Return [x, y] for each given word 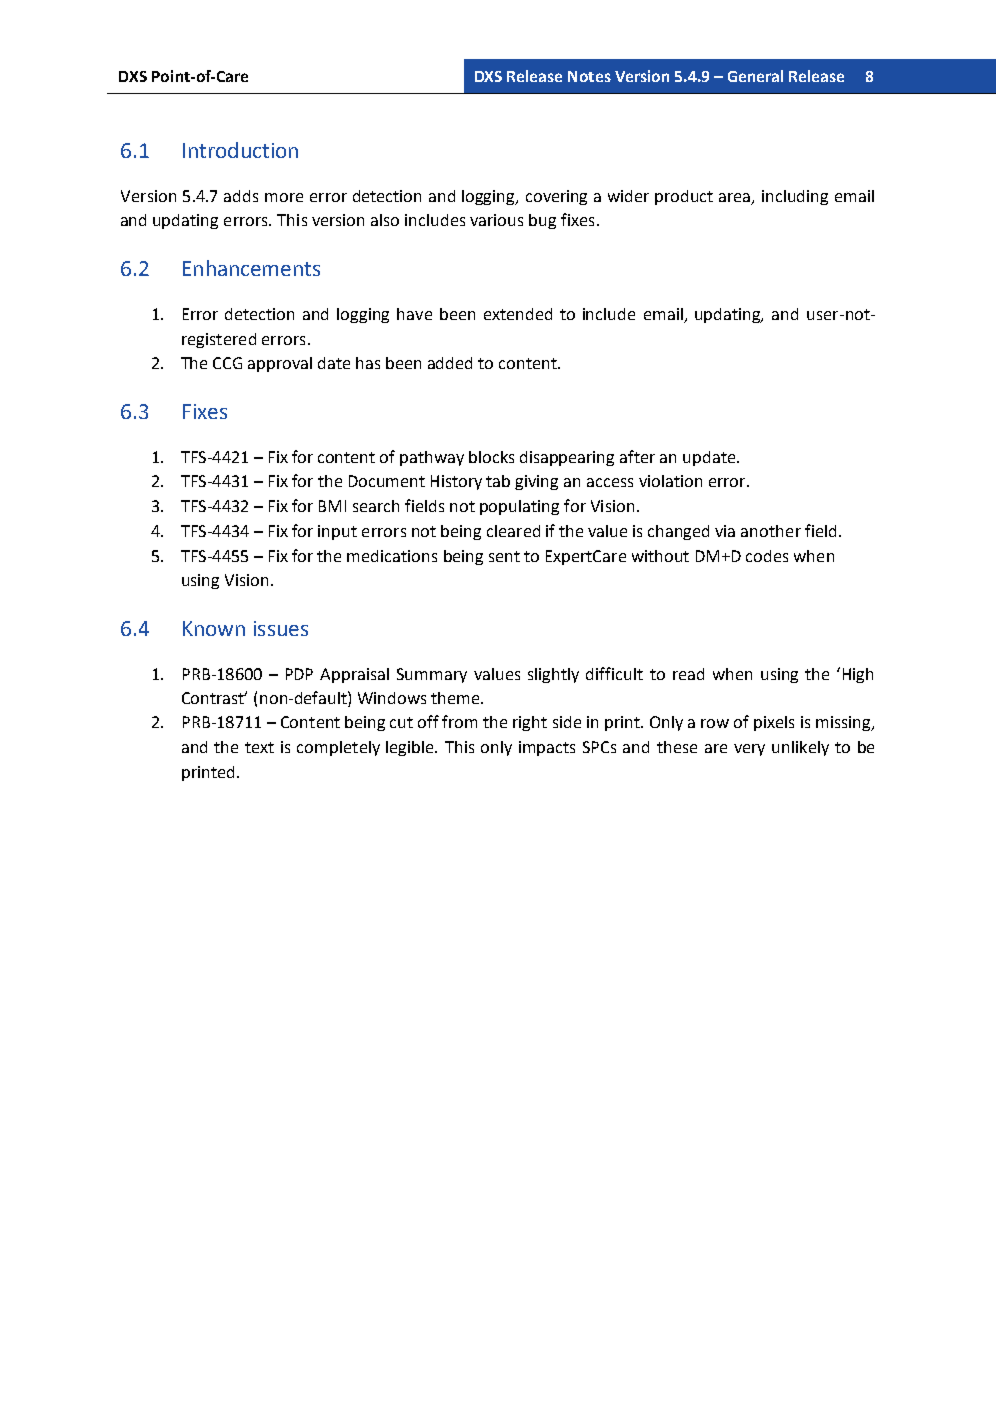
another [771, 531]
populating [519, 507]
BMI [332, 506]
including [795, 197]
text [259, 747]
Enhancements [251, 268]
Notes [589, 76]
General [755, 76]
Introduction [240, 150]
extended [518, 314]
